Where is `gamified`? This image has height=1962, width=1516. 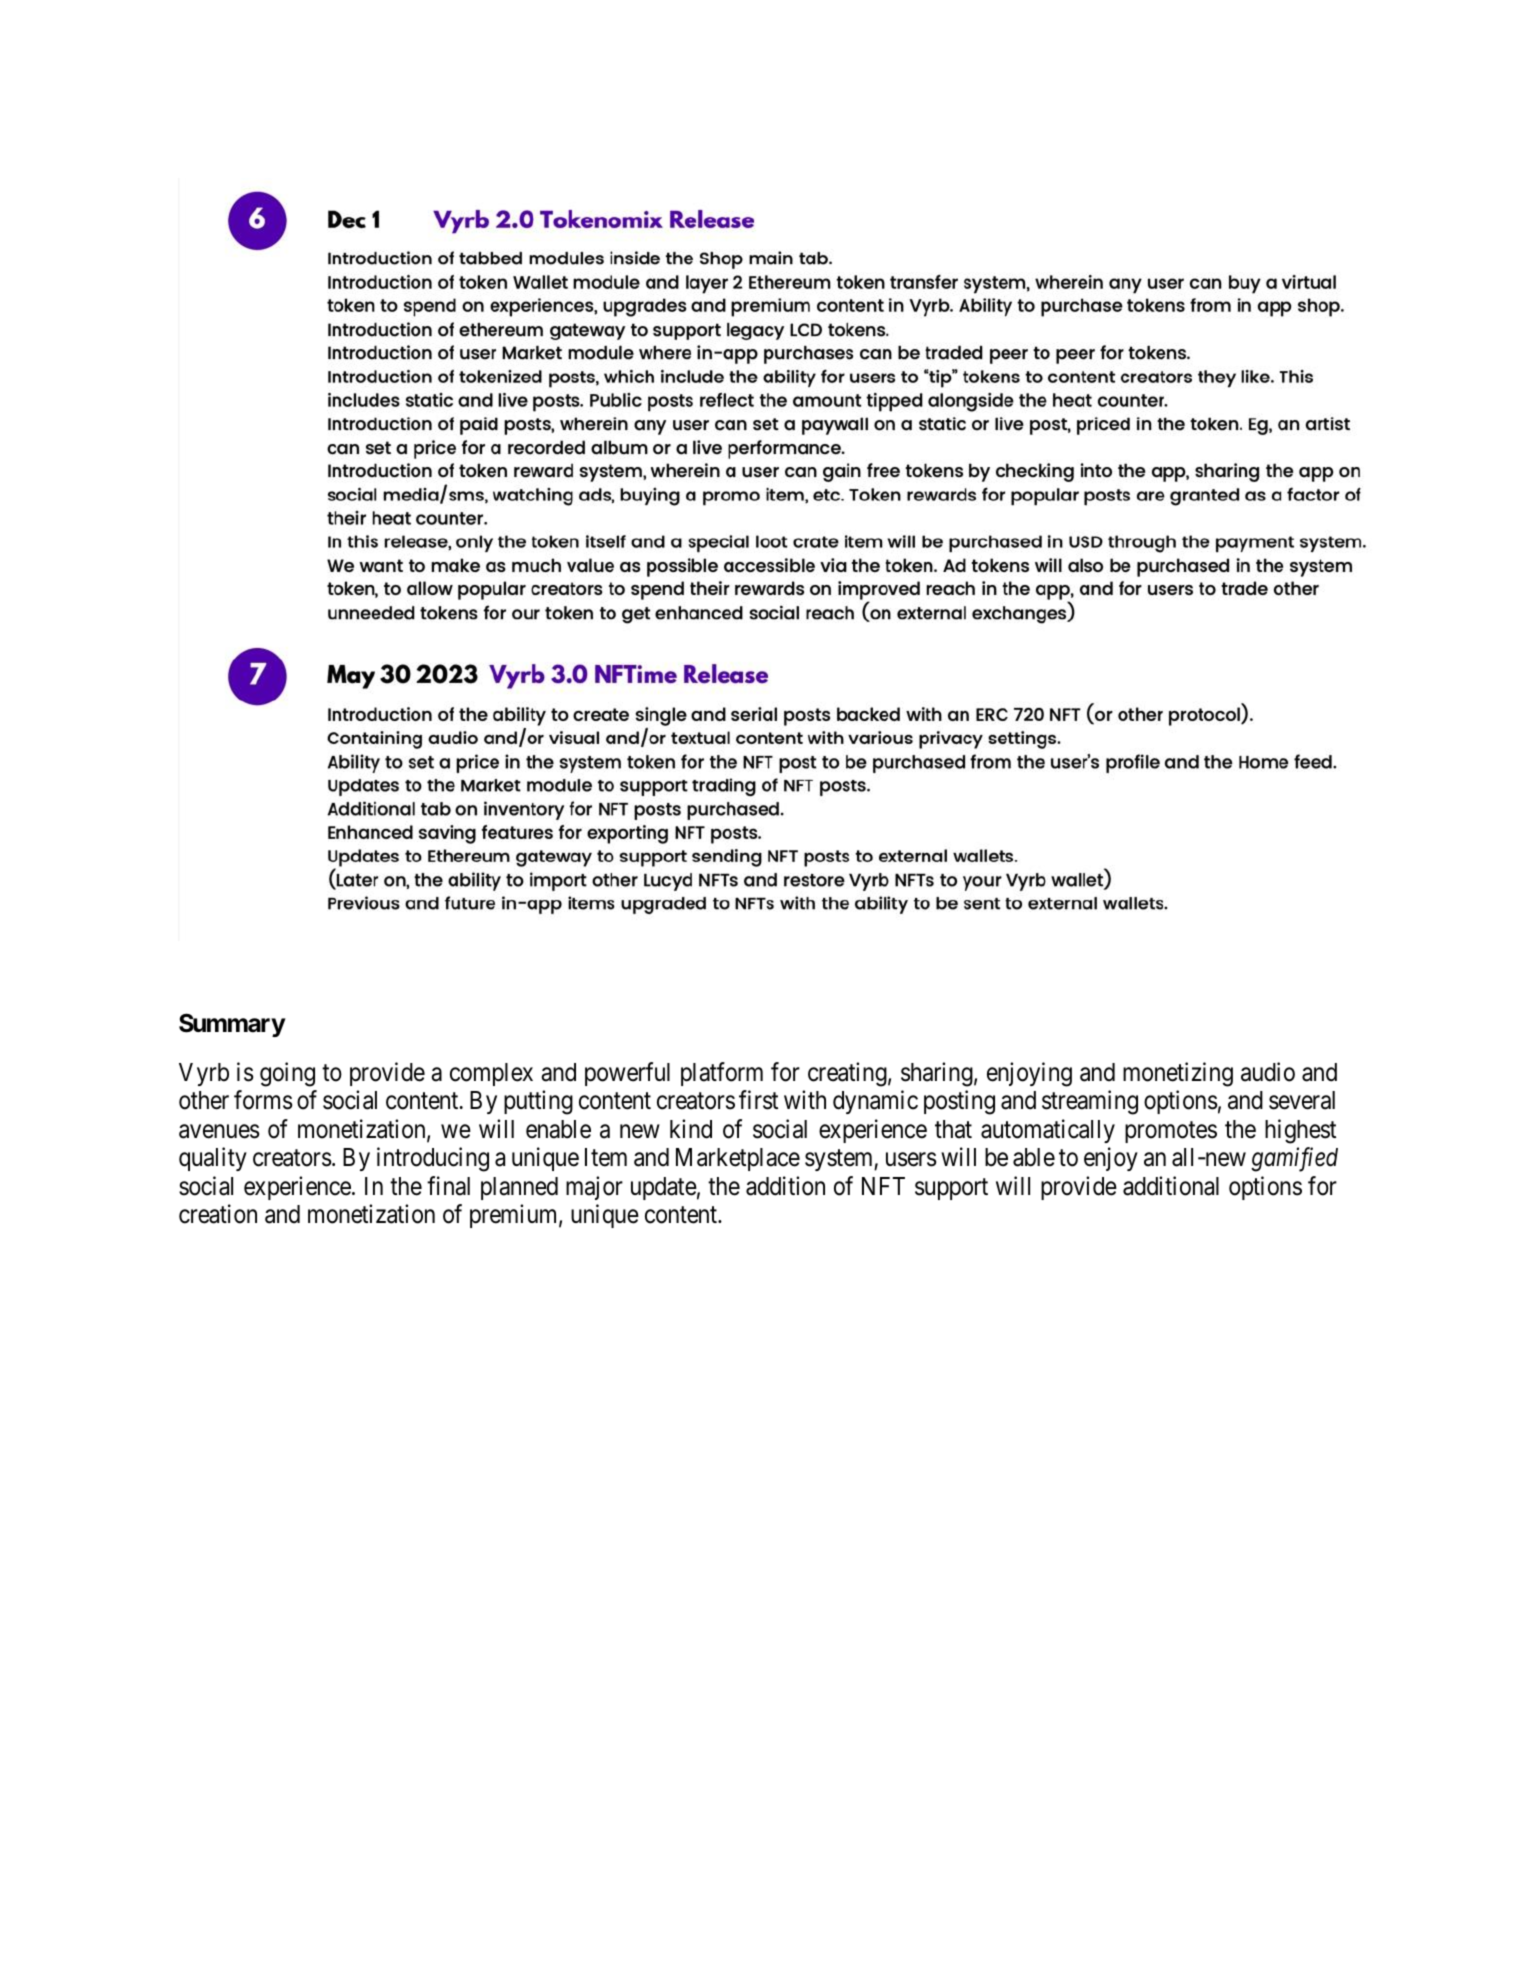
gamified is located at coordinates (1294, 1159).
